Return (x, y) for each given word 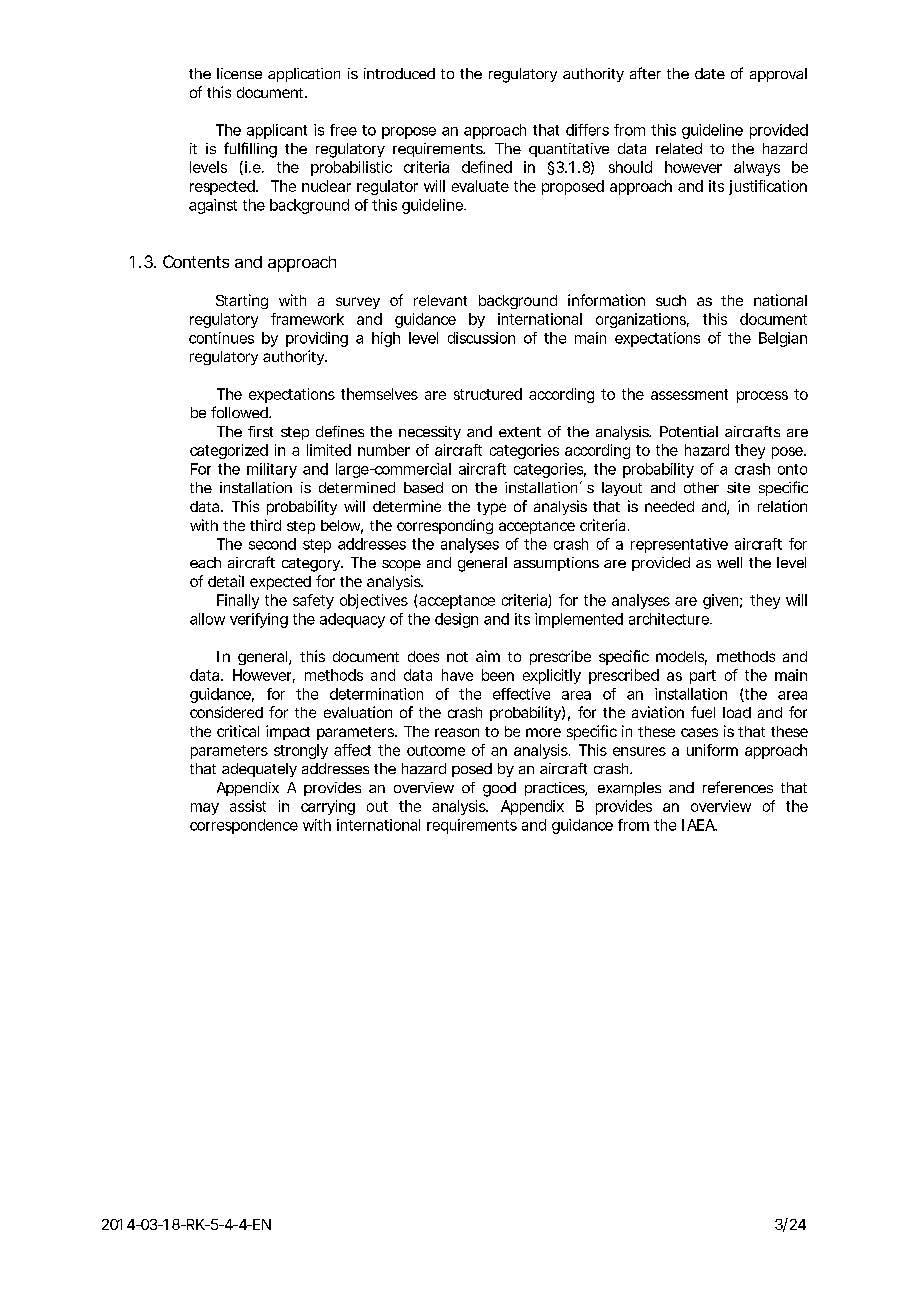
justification (768, 187)
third (265, 525)
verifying (259, 620)
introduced (399, 73)
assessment (689, 394)
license (239, 73)
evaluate (480, 186)
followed (240, 412)
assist (248, 806)
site (738, 487)
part (703, 677)
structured (488, 394)
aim (488, 656)
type (491, 508)
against (213, 206)
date (710, 73)
